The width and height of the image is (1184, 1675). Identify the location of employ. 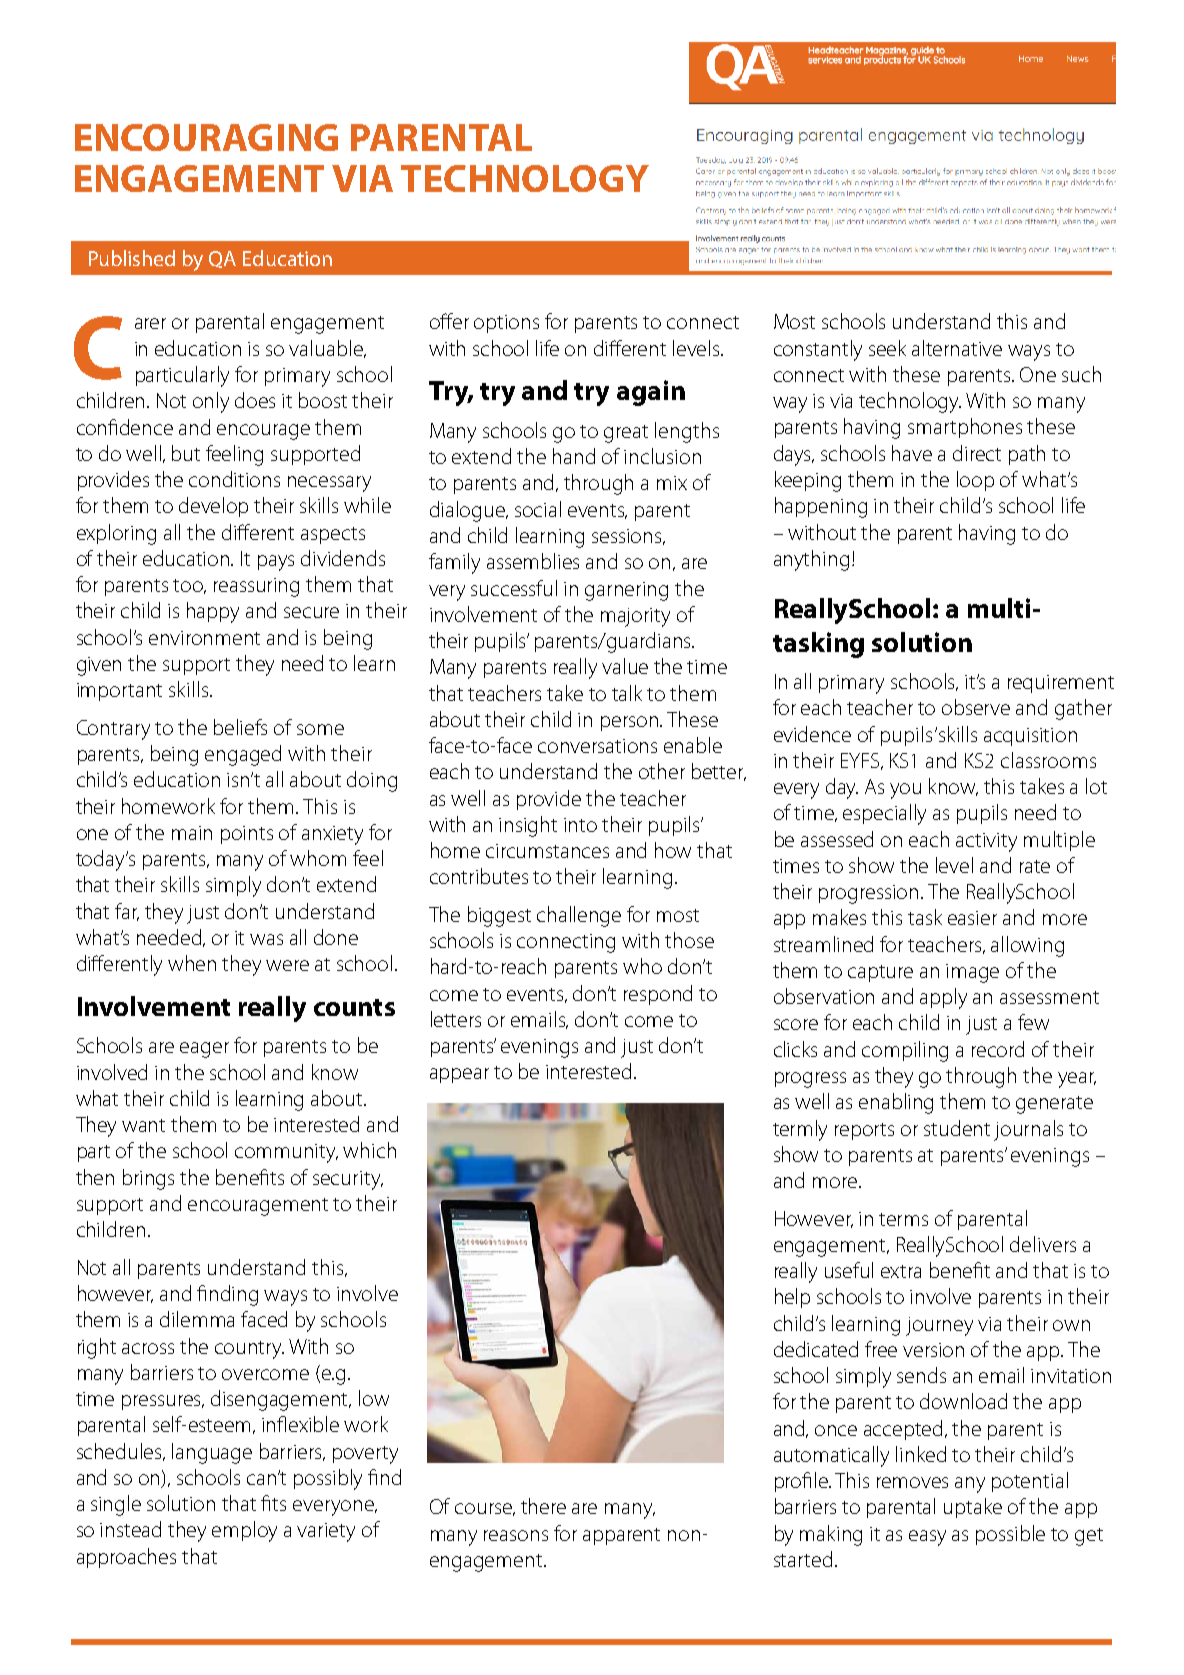
(244, 1531).
